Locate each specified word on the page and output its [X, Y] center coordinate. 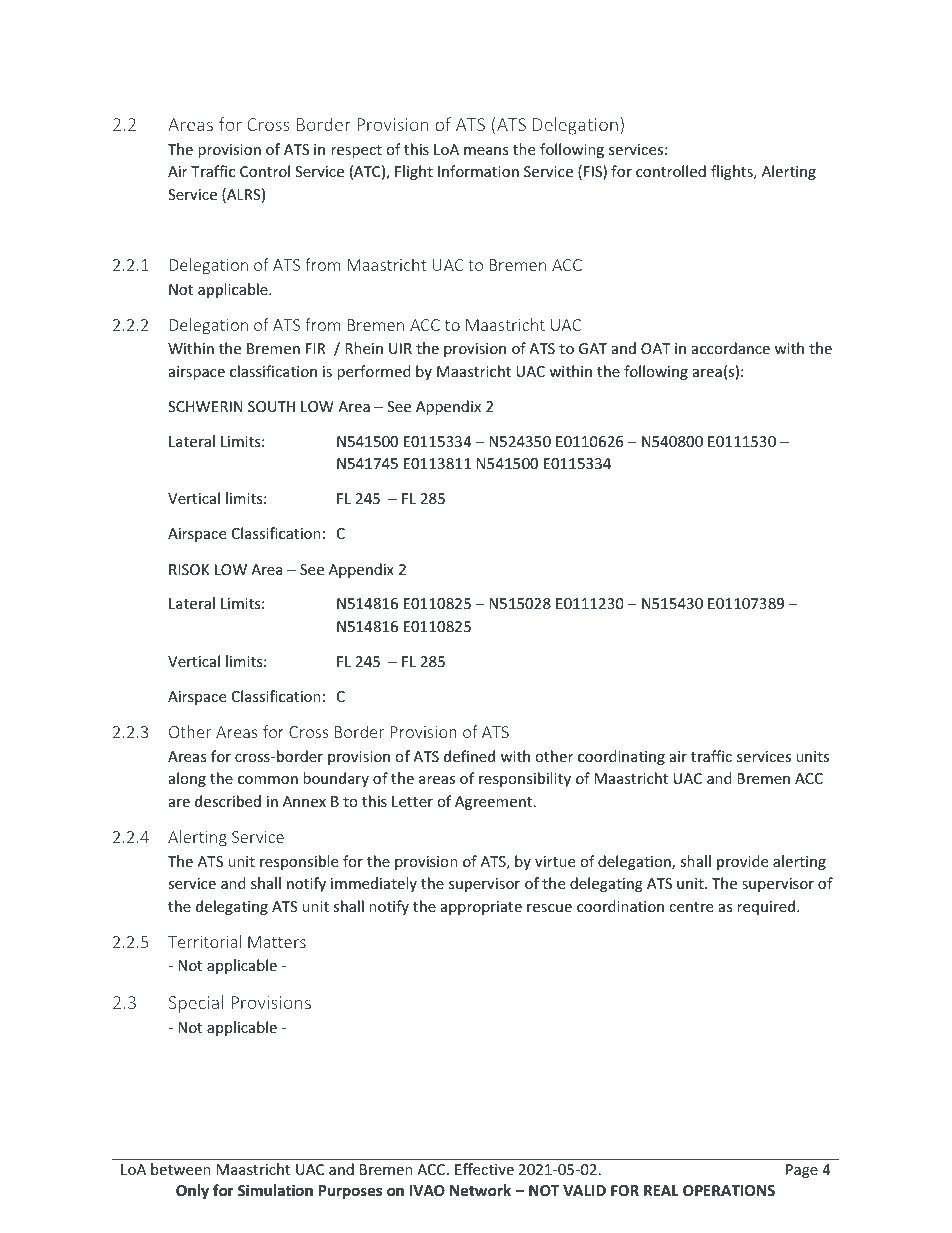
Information [478, 171]
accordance [731, 348]
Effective [484, 1169]
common [268, 780]
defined [469, 756]
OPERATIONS [729, 1190]
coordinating [621, 757]
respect [356, 151]
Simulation [275, 1190]
